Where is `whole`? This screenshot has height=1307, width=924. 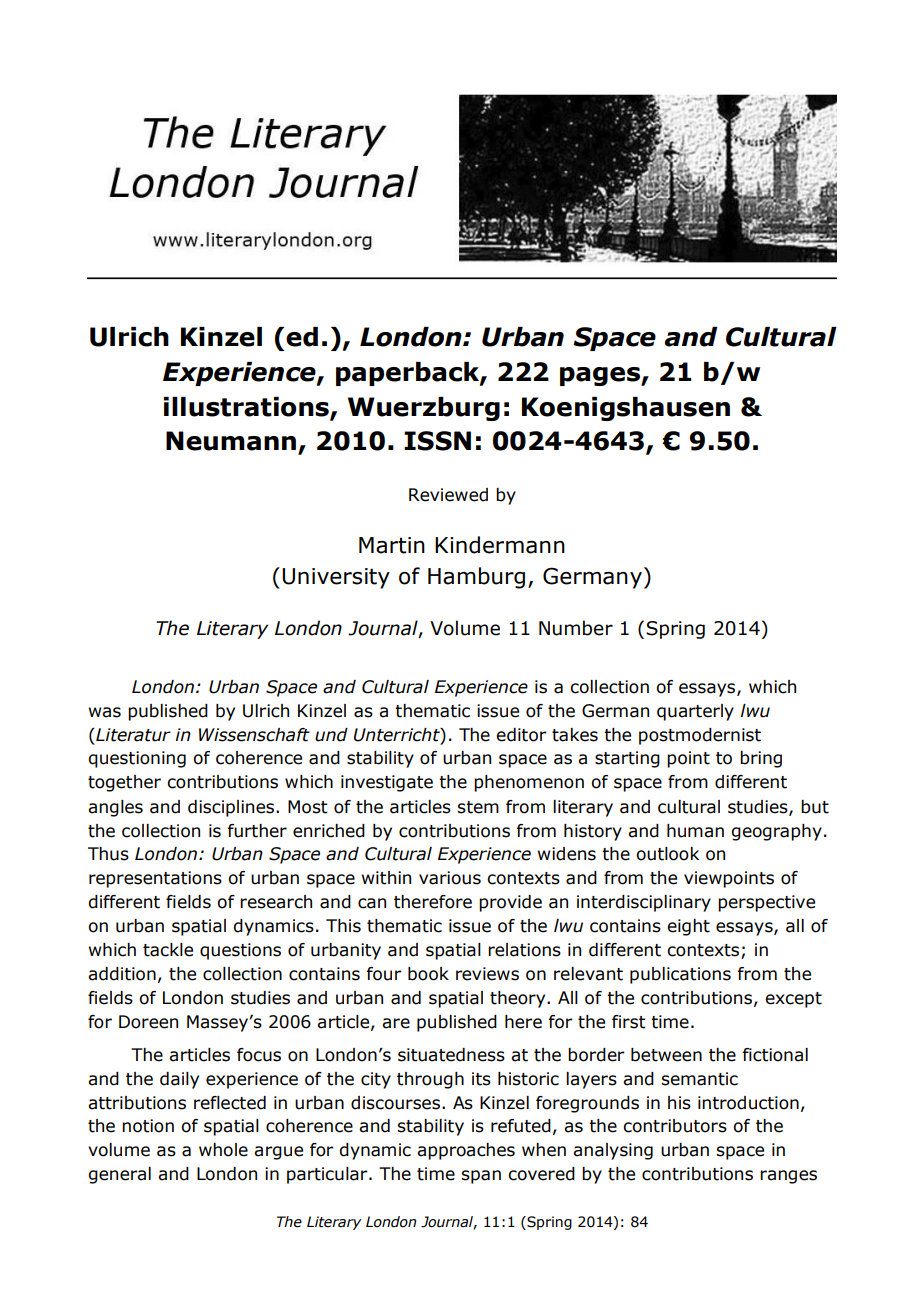 whole is located at coordinates (223, 1150).
